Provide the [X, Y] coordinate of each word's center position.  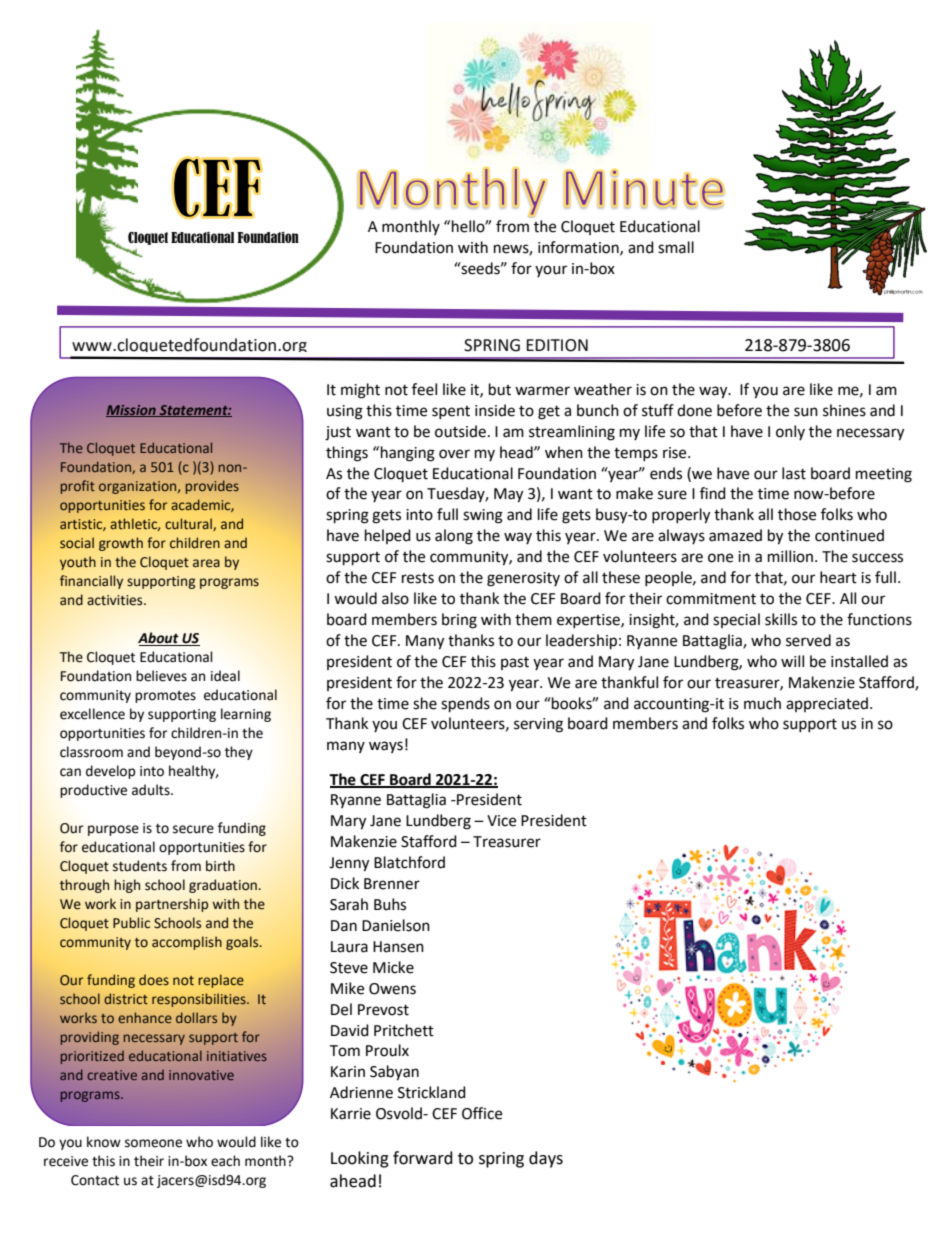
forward [423, 1158]
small [676, 247]
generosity [523, 579]
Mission [132, 411]
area [206, 563]
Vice [501, 821]
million [790, 556]
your [551, 271]
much [762, 703]
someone [153, 1143]
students [140, 866]
